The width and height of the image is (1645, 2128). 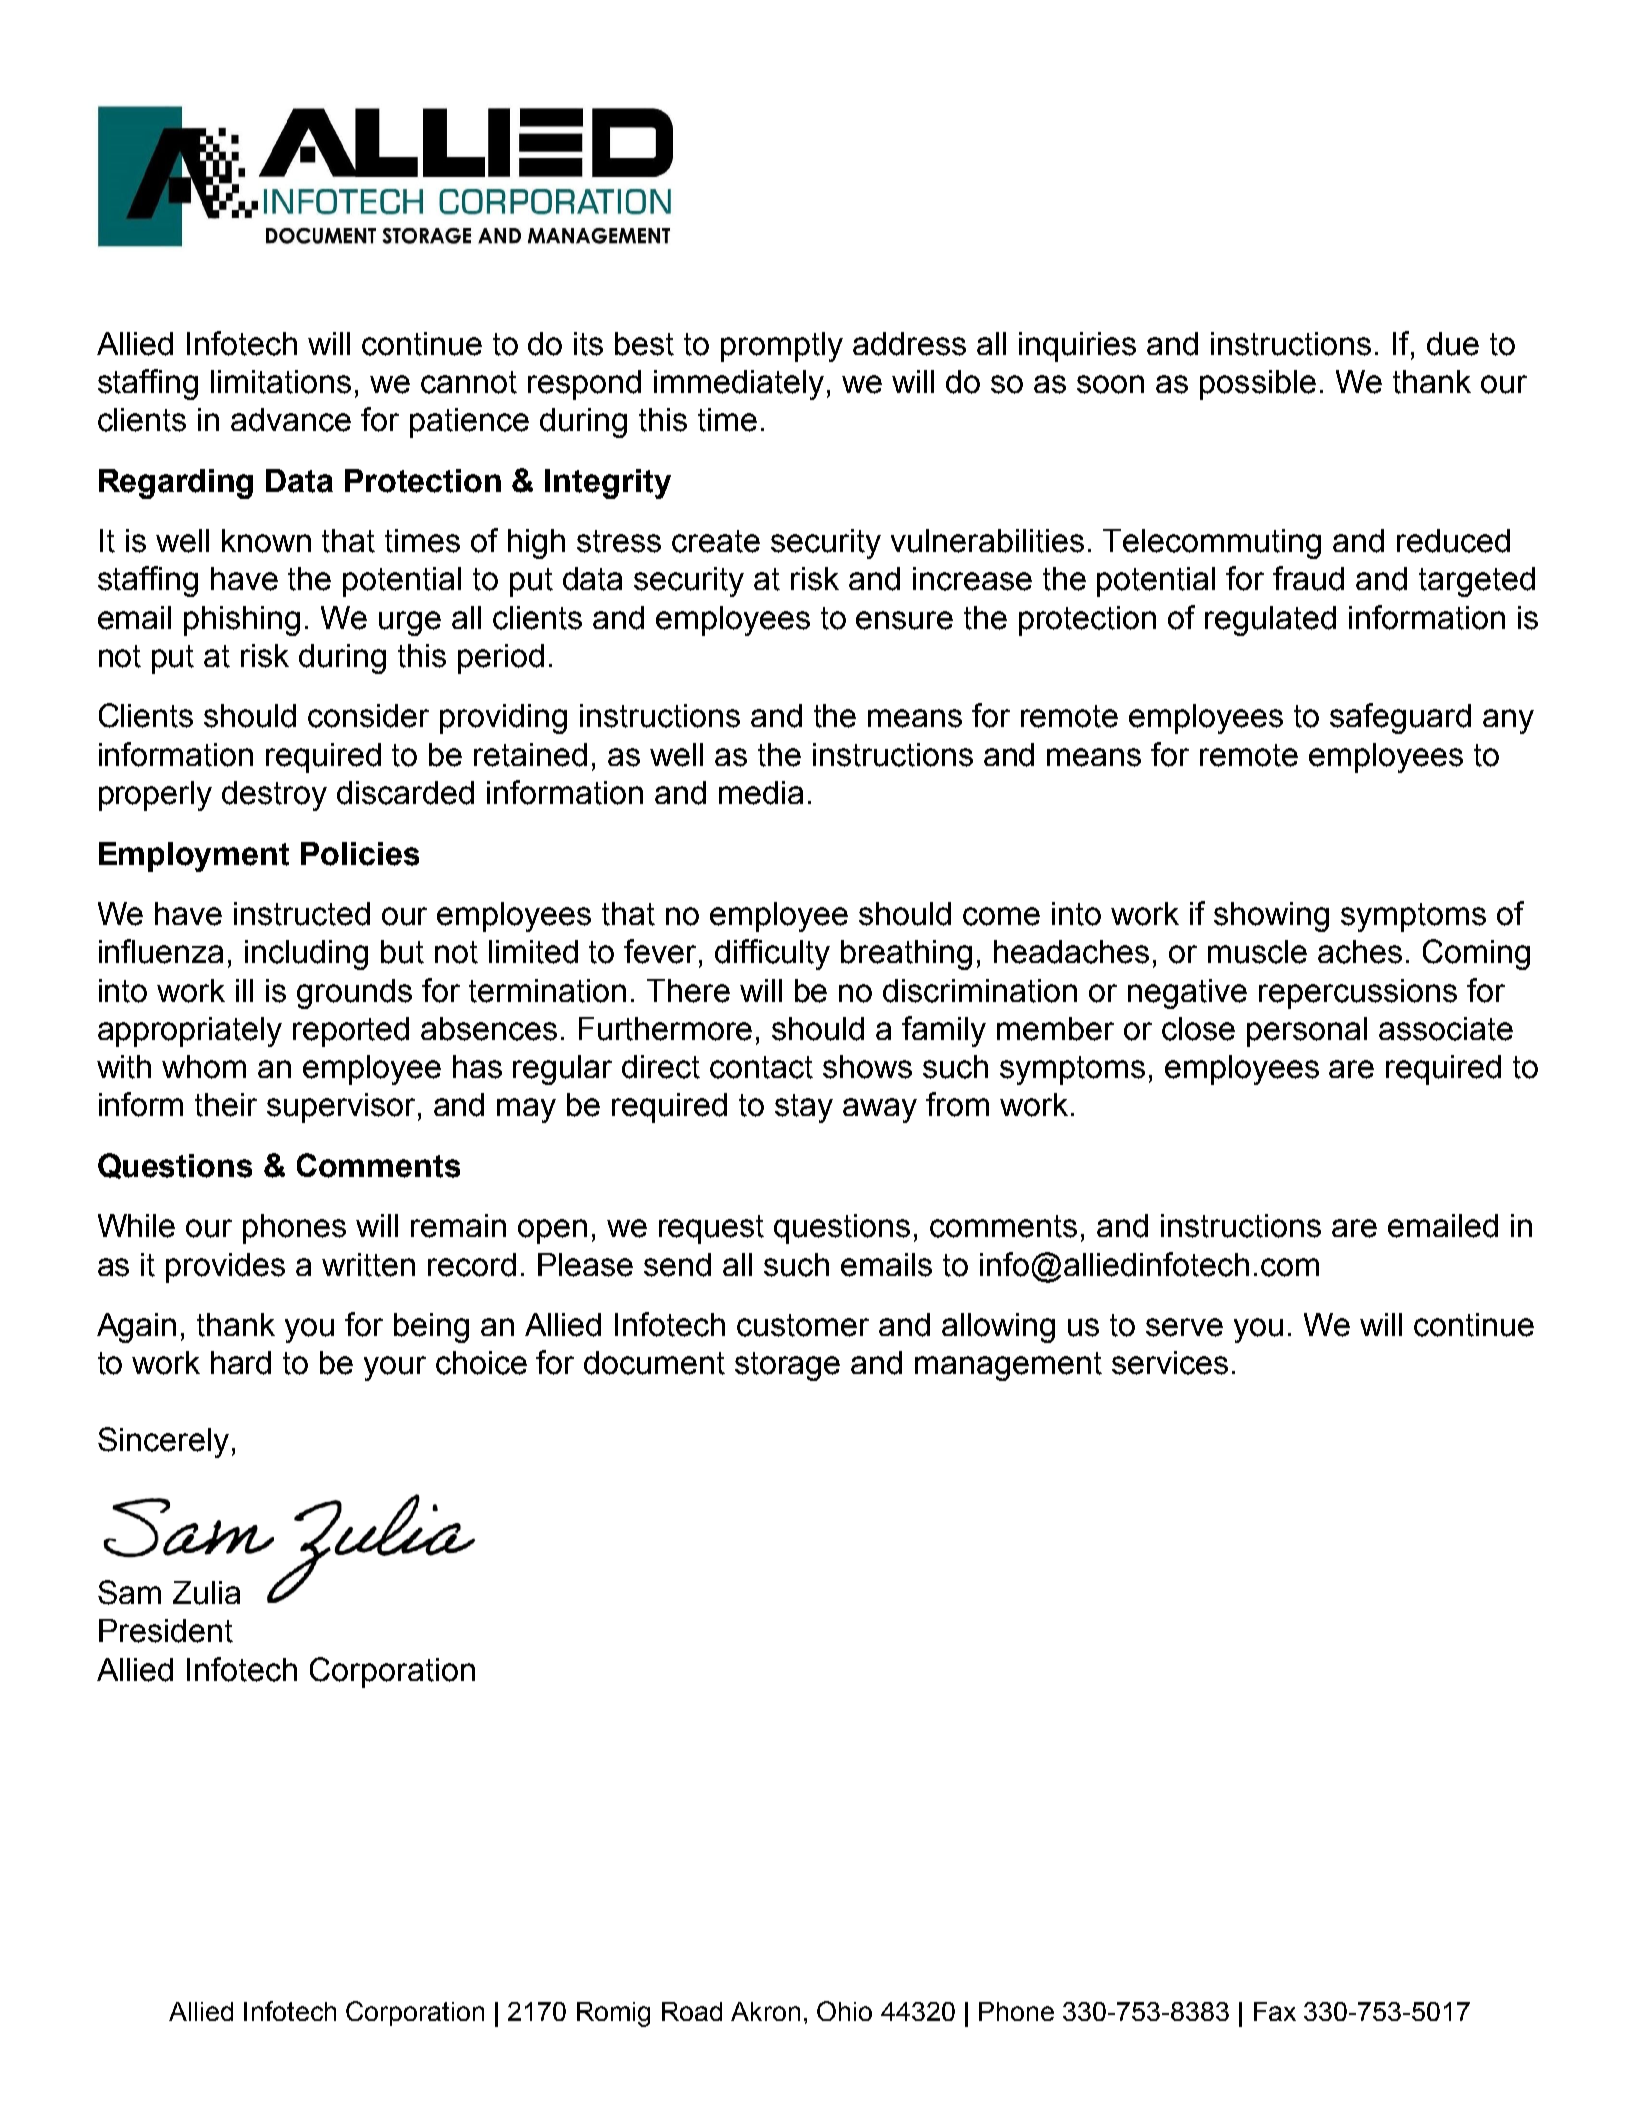 I want to click on limitations, so click(x=281, y=382).
